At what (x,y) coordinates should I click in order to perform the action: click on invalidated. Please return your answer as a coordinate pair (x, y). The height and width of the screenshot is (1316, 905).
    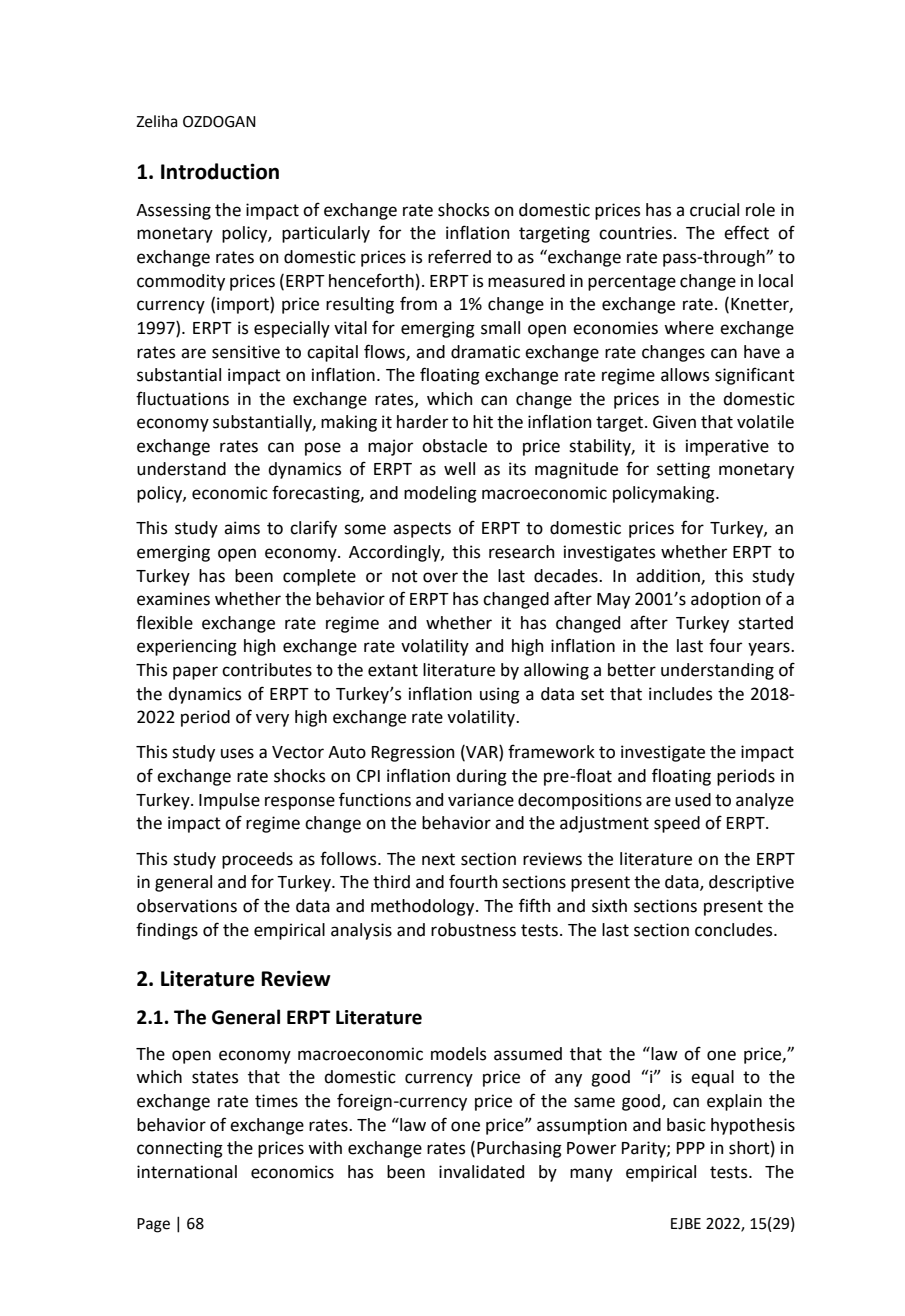
    Looking at the image, I should click on (481, 1172).
